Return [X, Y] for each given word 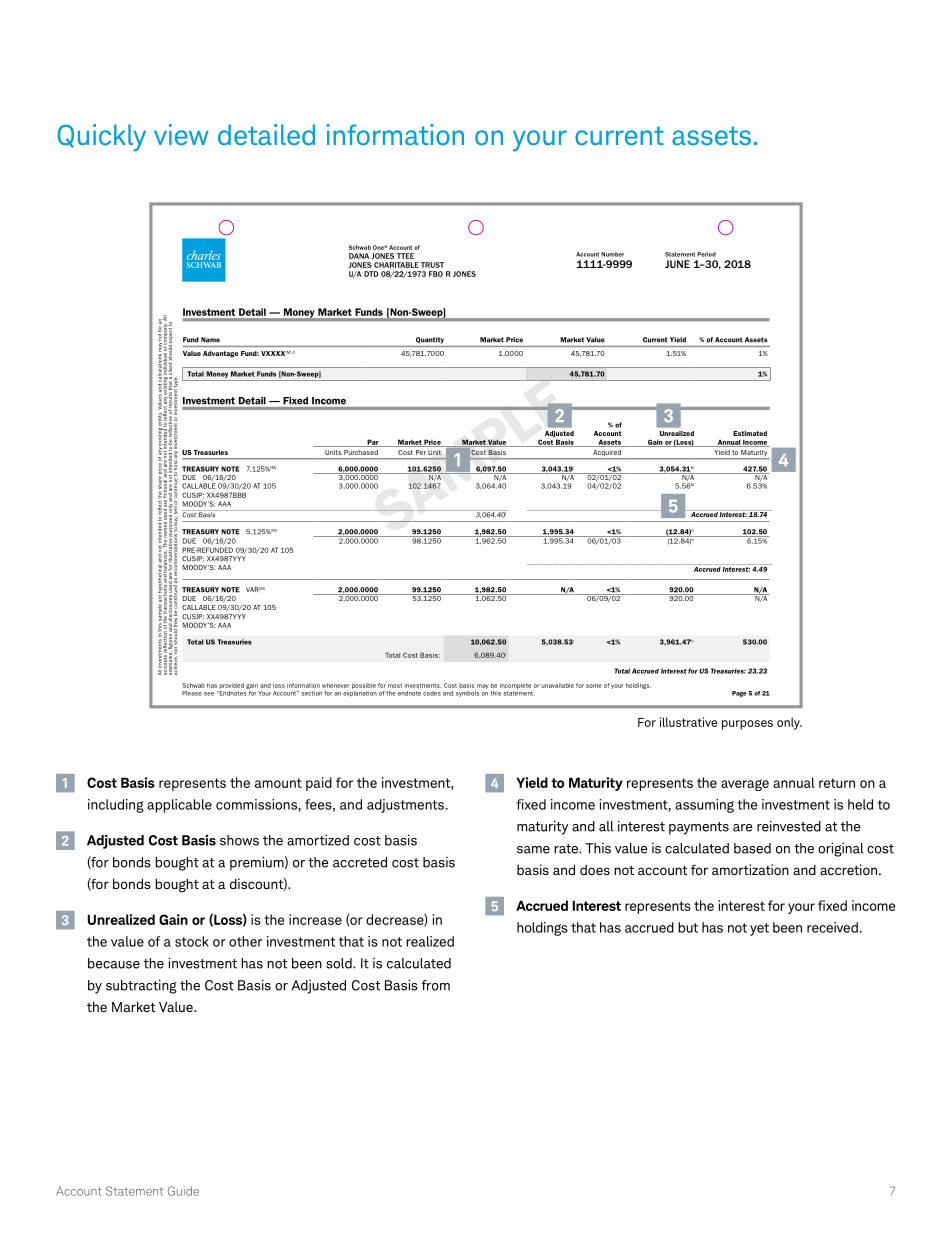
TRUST [432, 265]
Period [706, 254]
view [181, 134]
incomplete [515, 686]
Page [739, 694]
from [436, 985]
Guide [183, 1191]
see [209, 694]
